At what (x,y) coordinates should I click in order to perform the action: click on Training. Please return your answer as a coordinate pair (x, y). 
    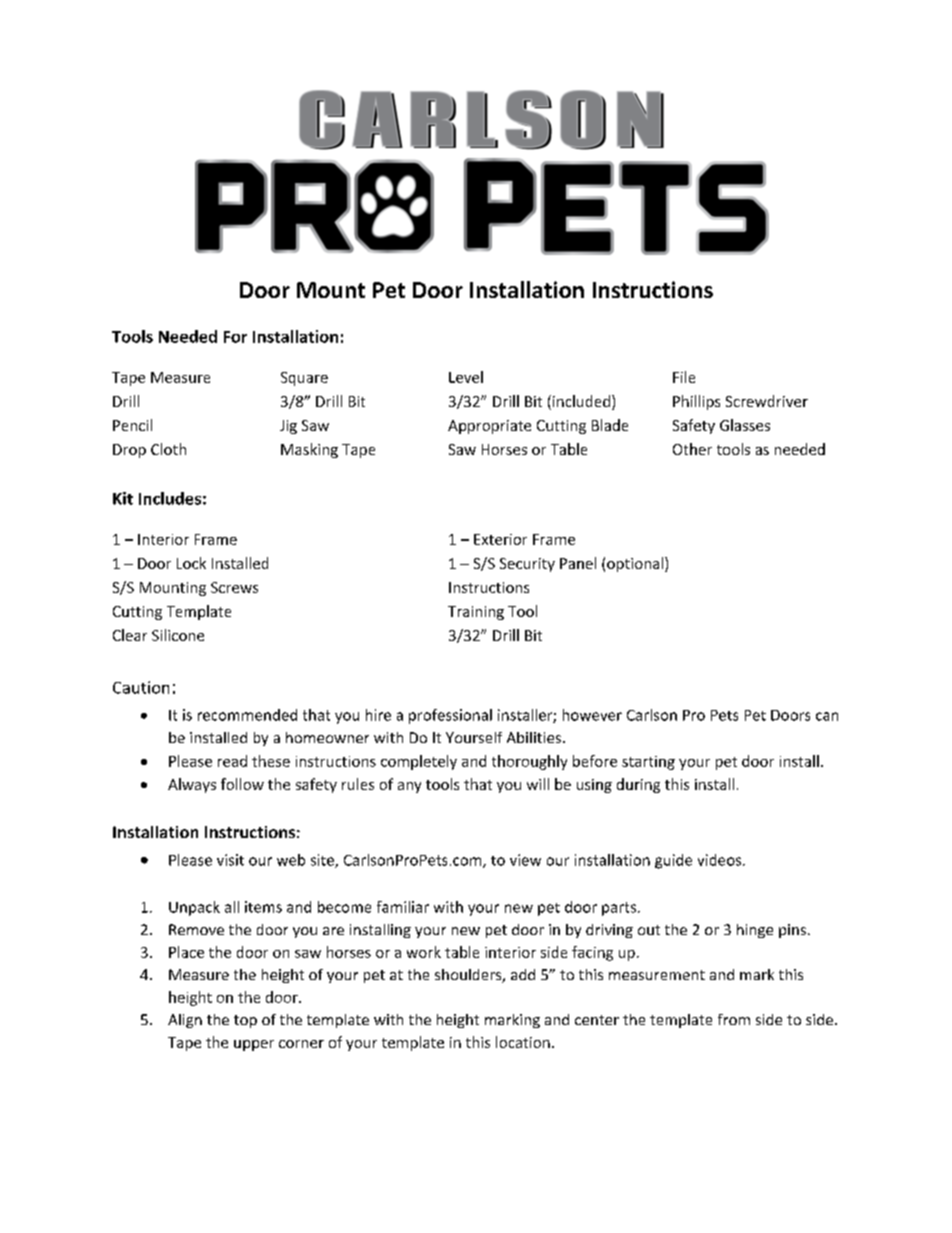
    Looking at the image, I should click on (476, 613).
